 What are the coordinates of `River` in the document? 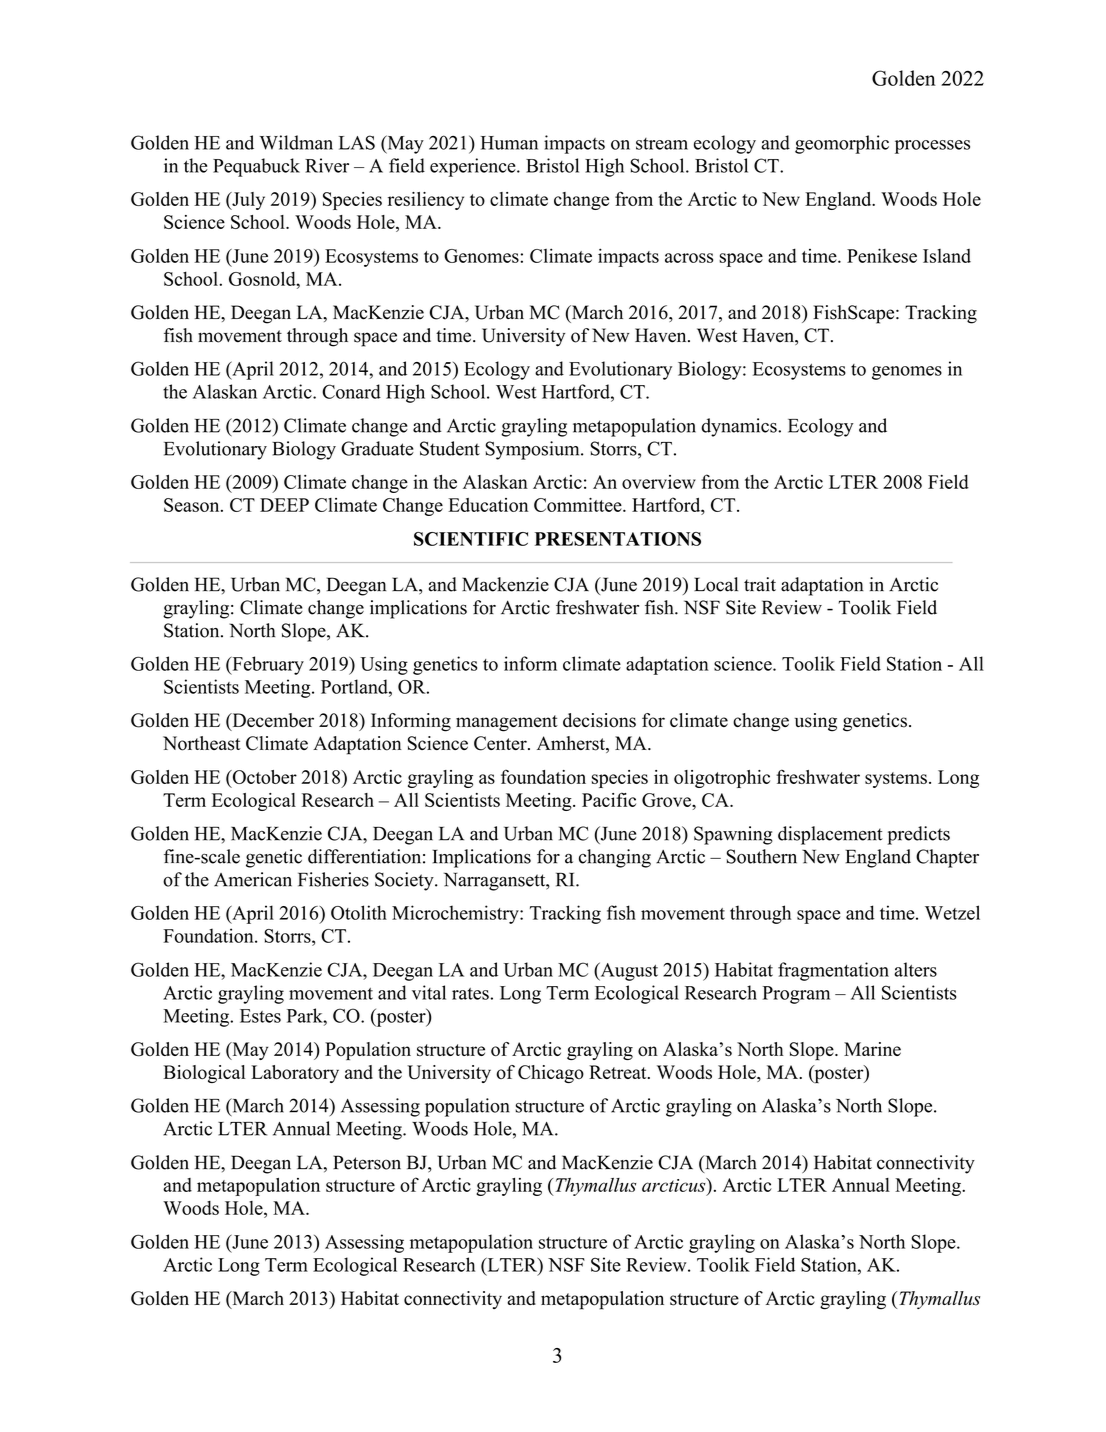 It's located at (327, 165).
